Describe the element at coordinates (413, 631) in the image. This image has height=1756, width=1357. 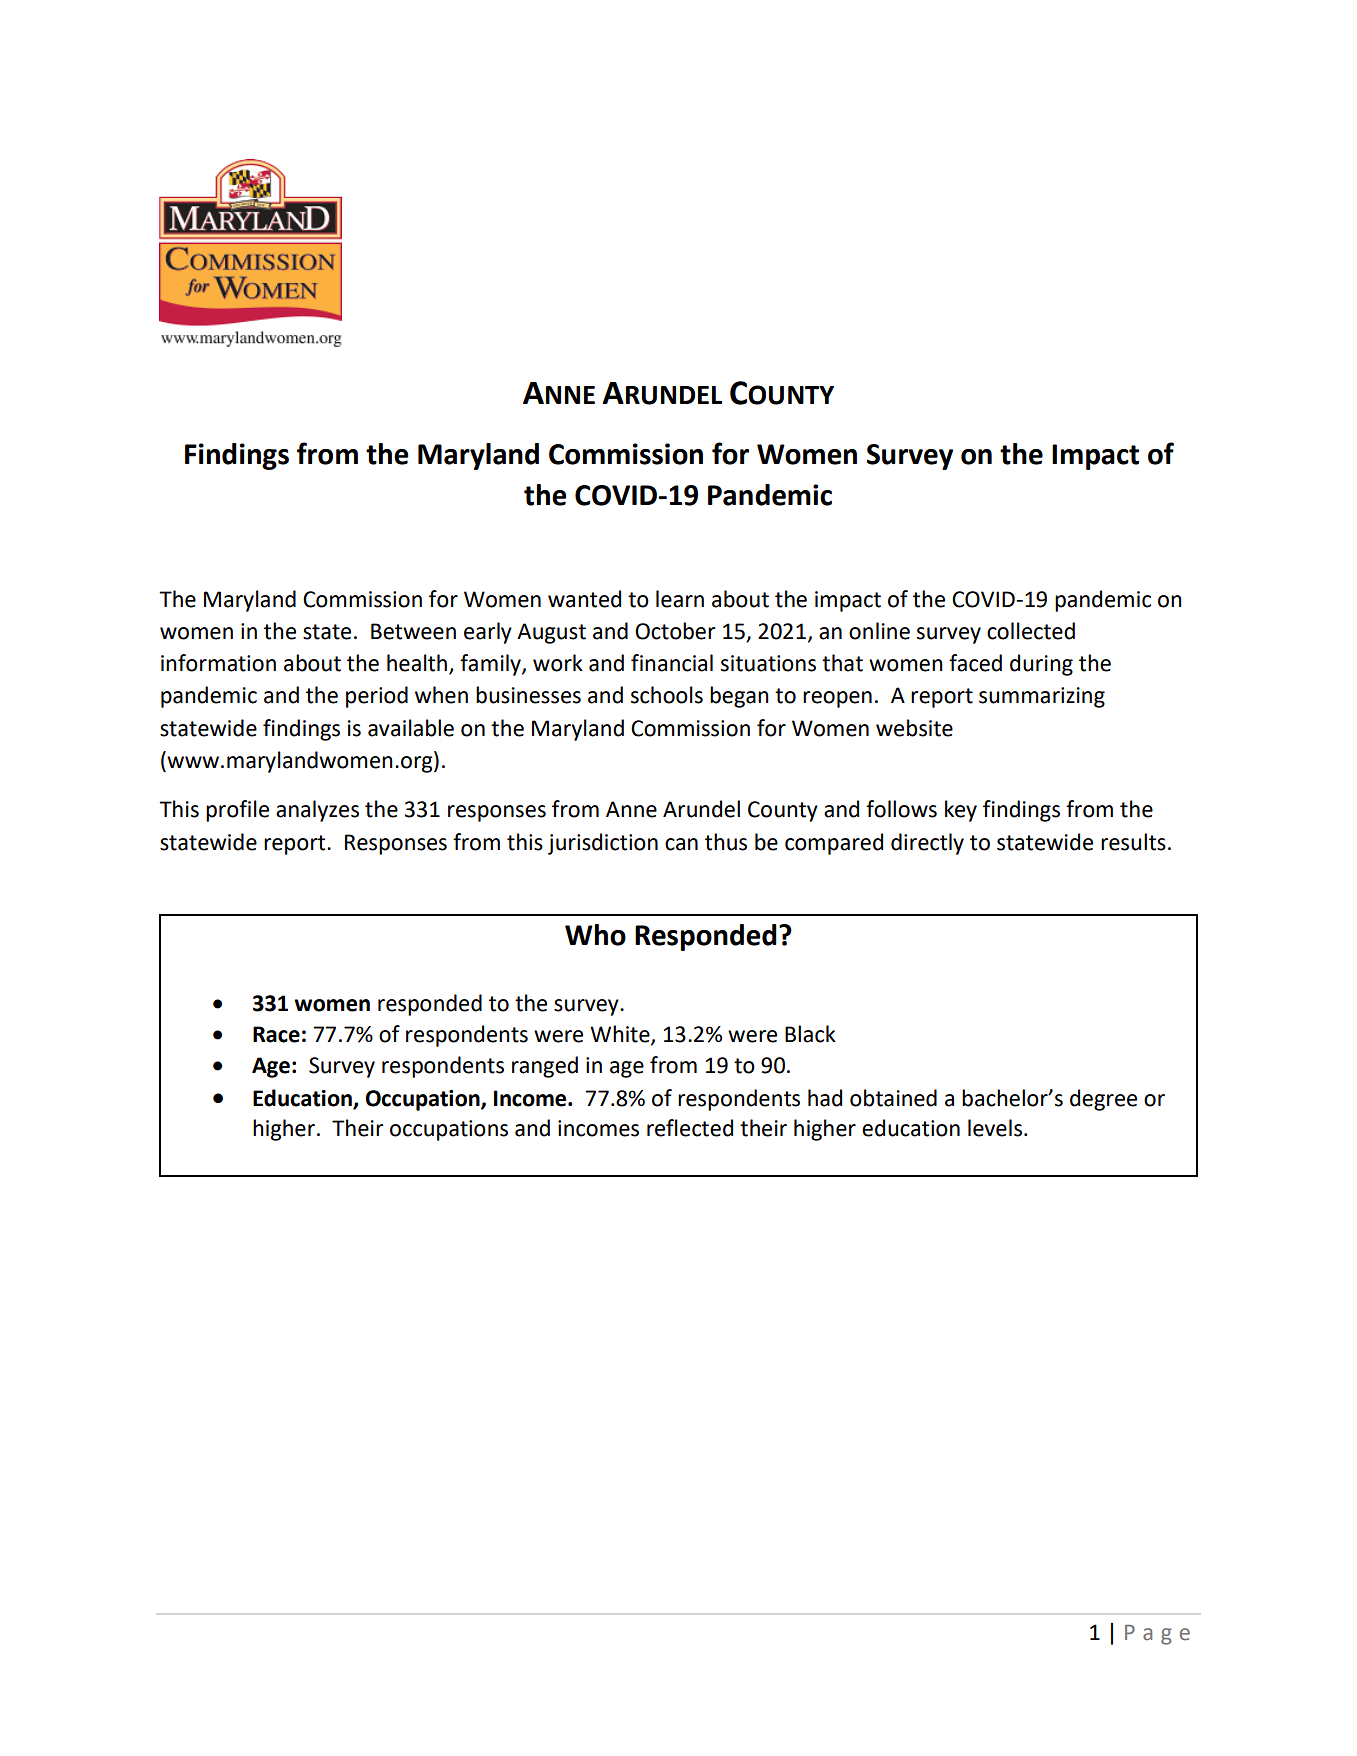
I see `Between` at that location.
